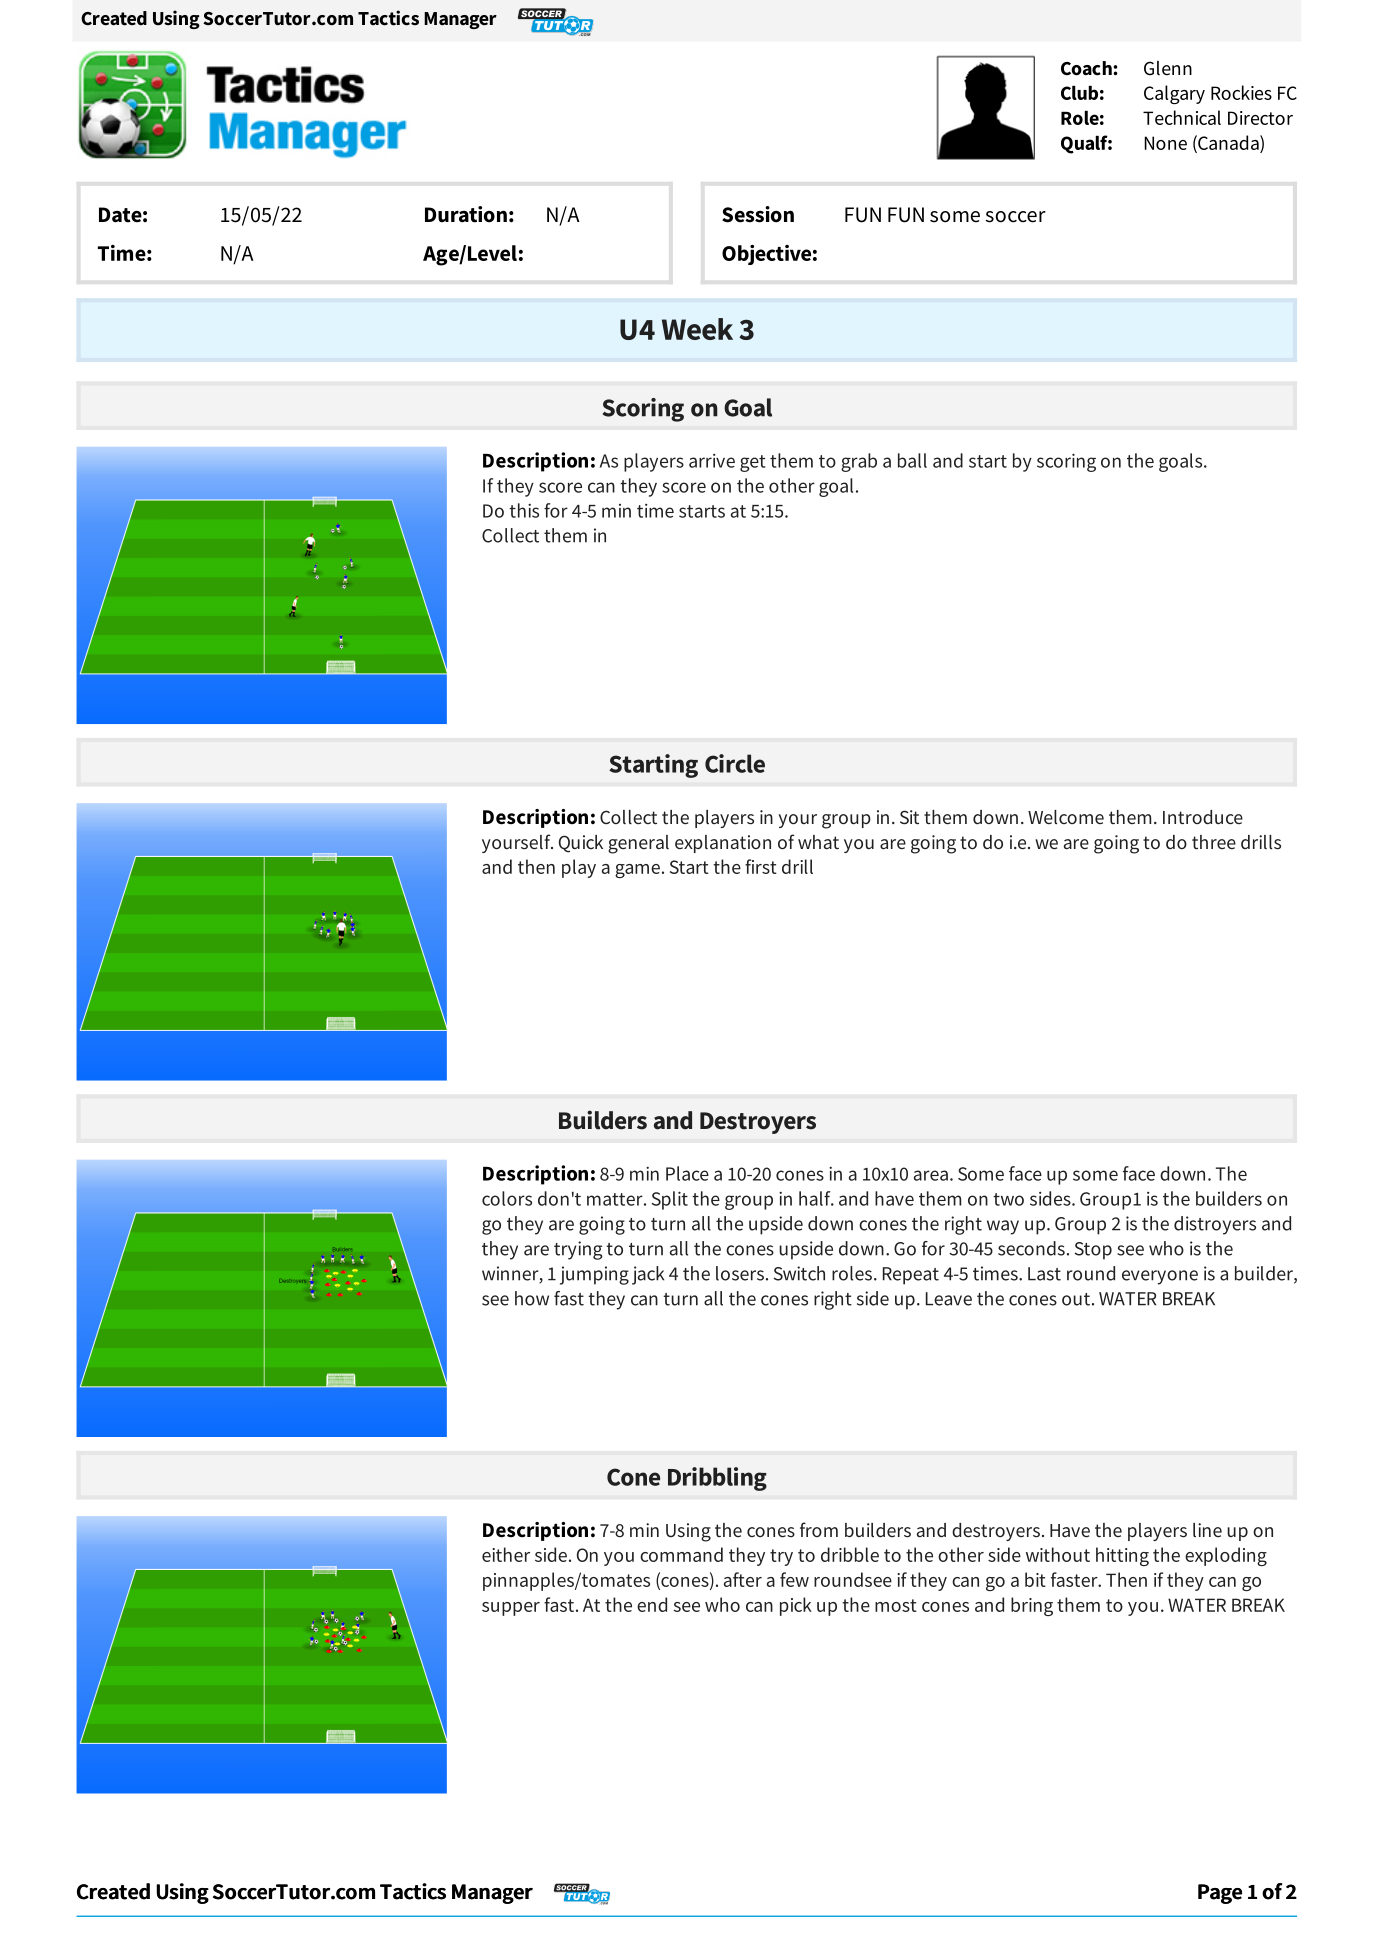 This screenshot has width=1375, height=1946. What do you see at coordinates (758, 214) in the screenshot?
I see `Session` at bounding box center [758, 214].
